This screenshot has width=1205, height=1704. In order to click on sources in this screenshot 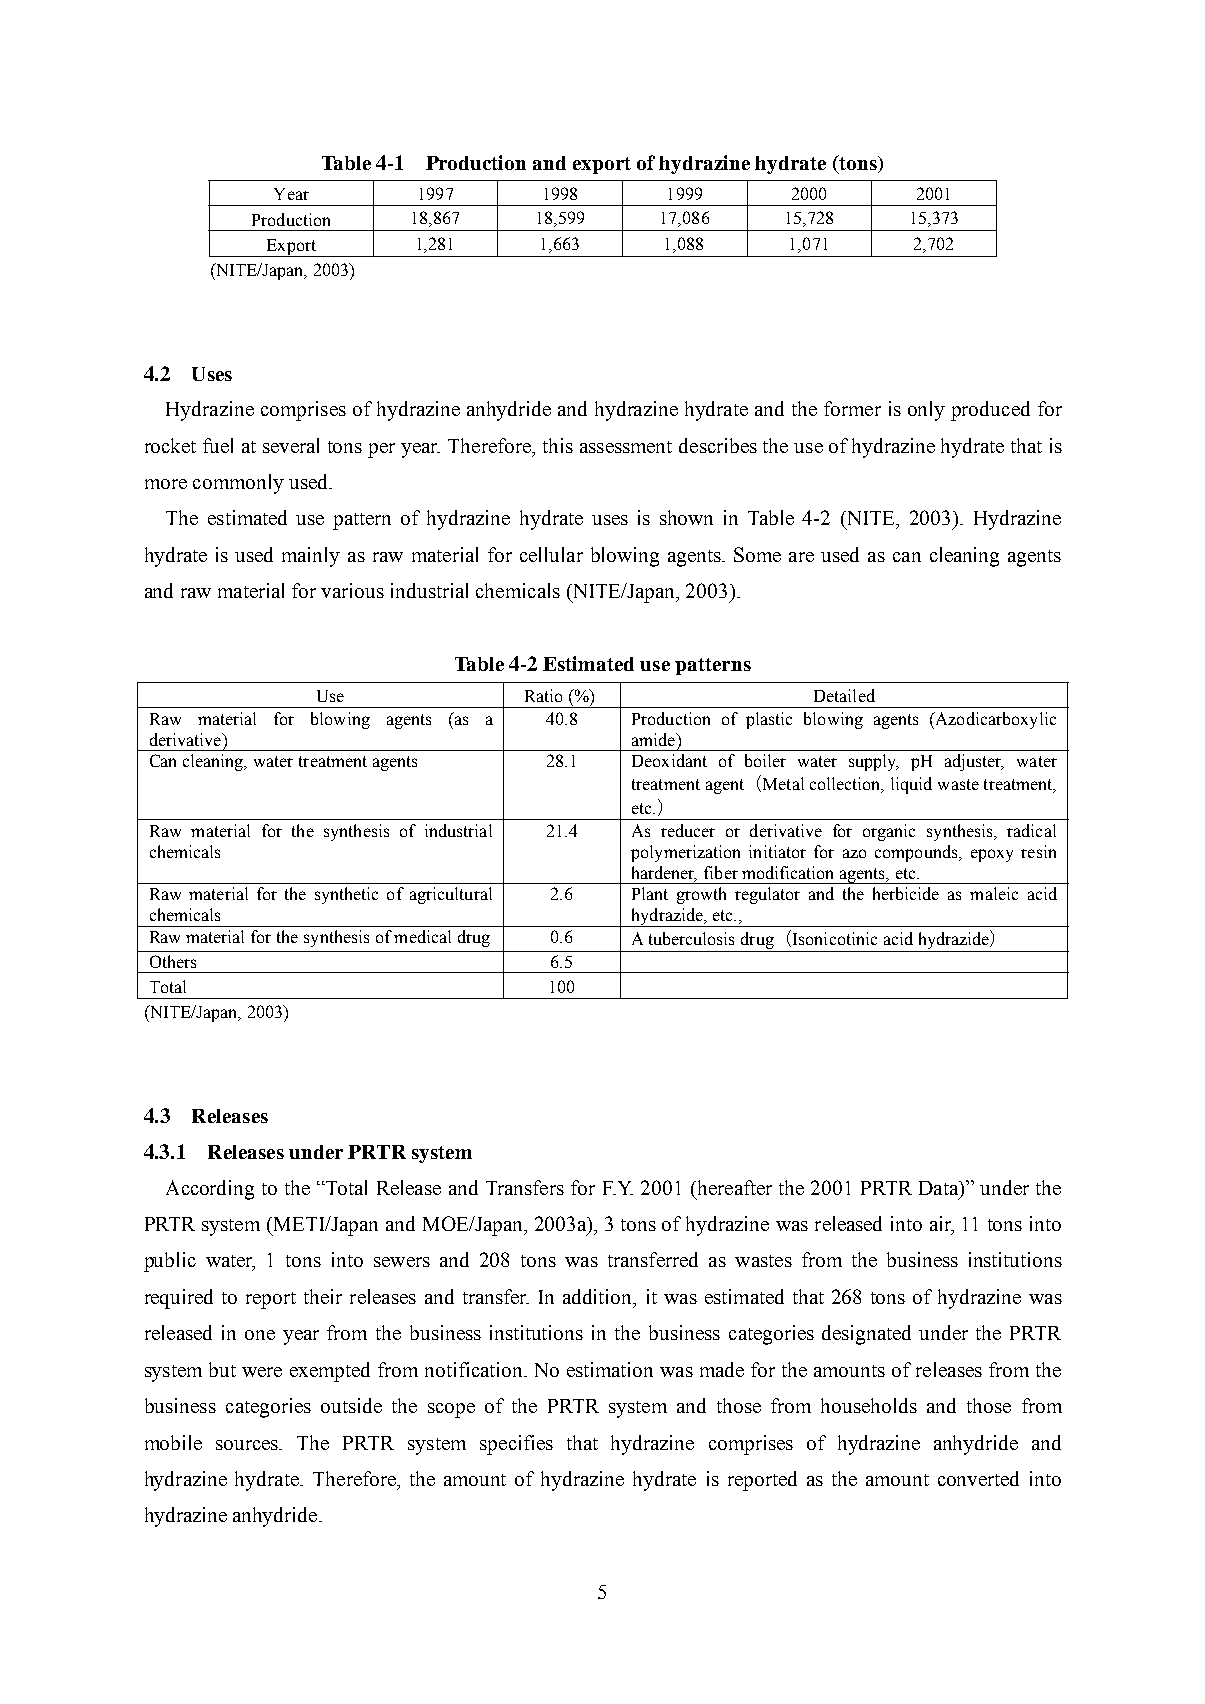, I will do `click(248, 1445)`.
